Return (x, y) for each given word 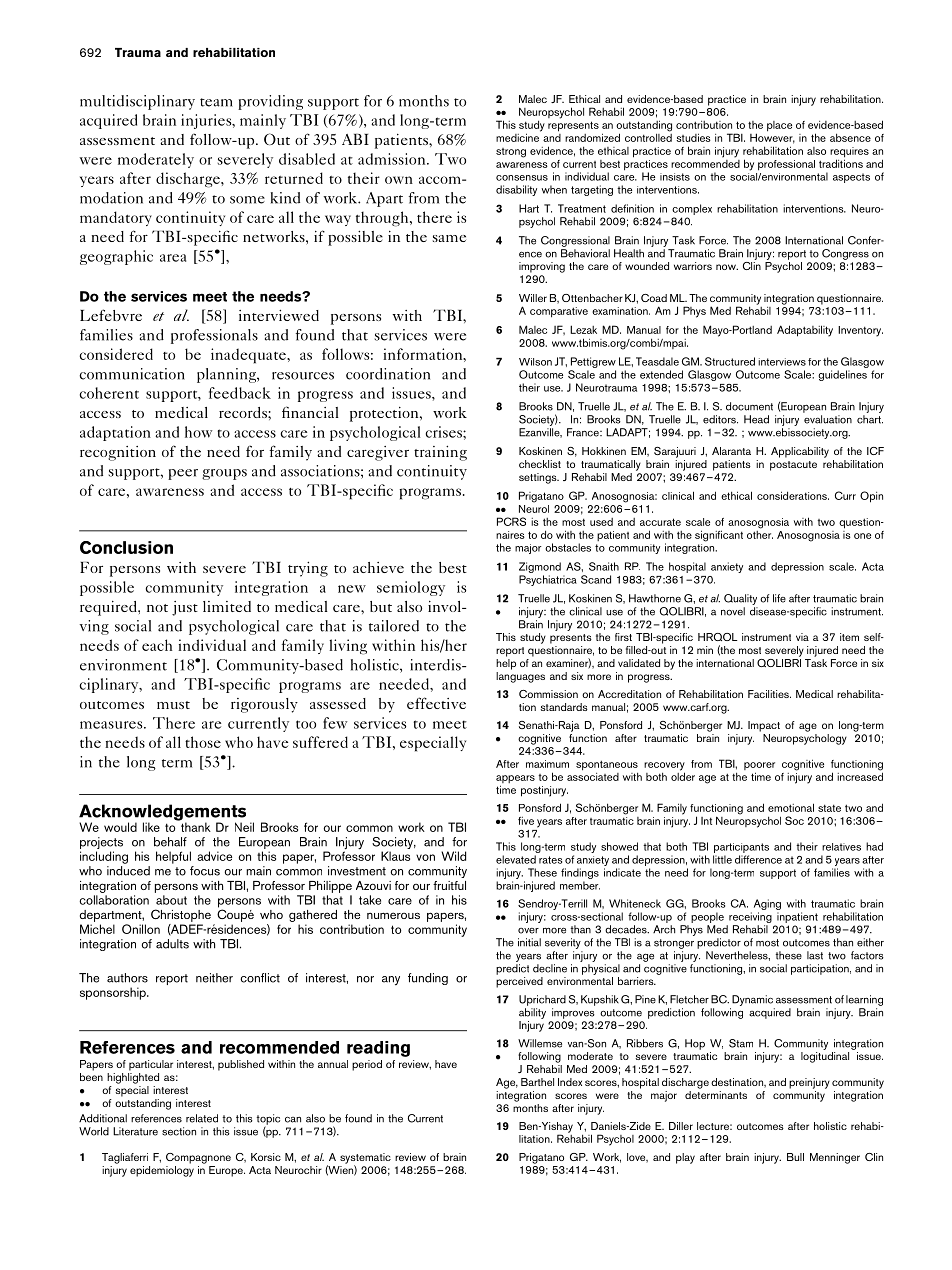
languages (520, 676)
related (202, 1118)
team (216, 102)
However (772, 137)
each (157, 645)
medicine (518, 136)
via (802, 637)
